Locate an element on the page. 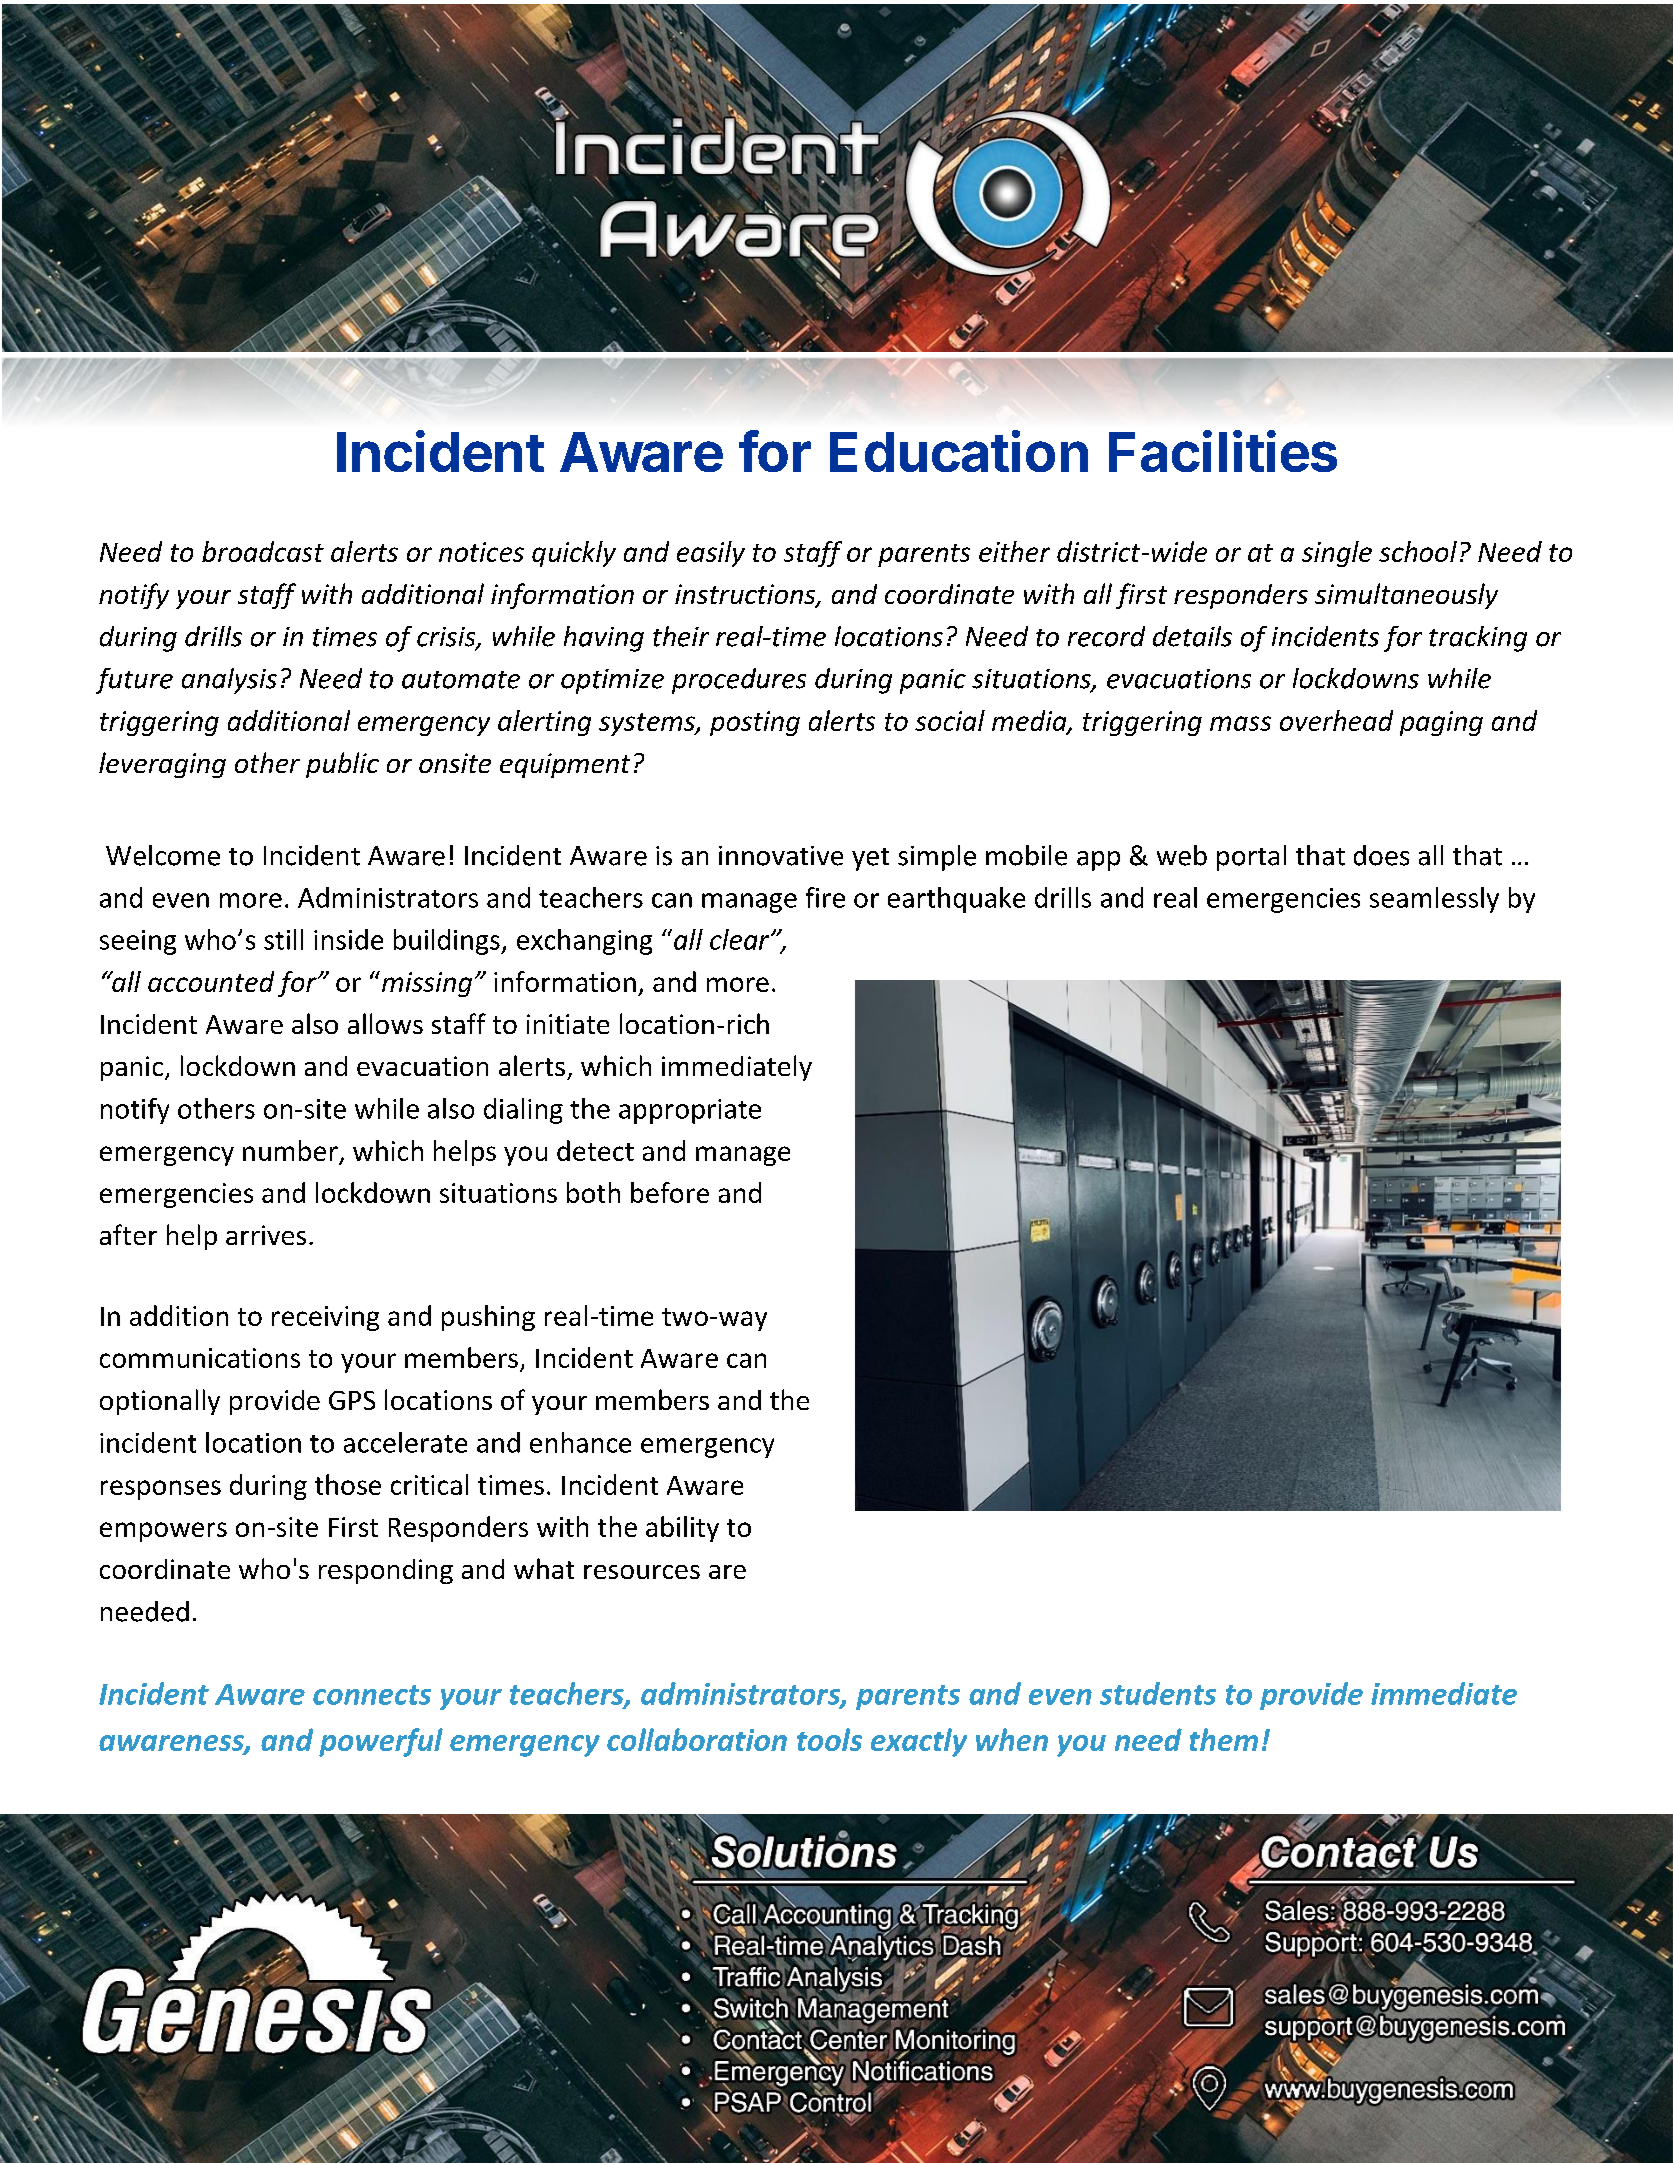 The width and height of the document is (1673, 2165). still is located at coordinates (283, 939).
